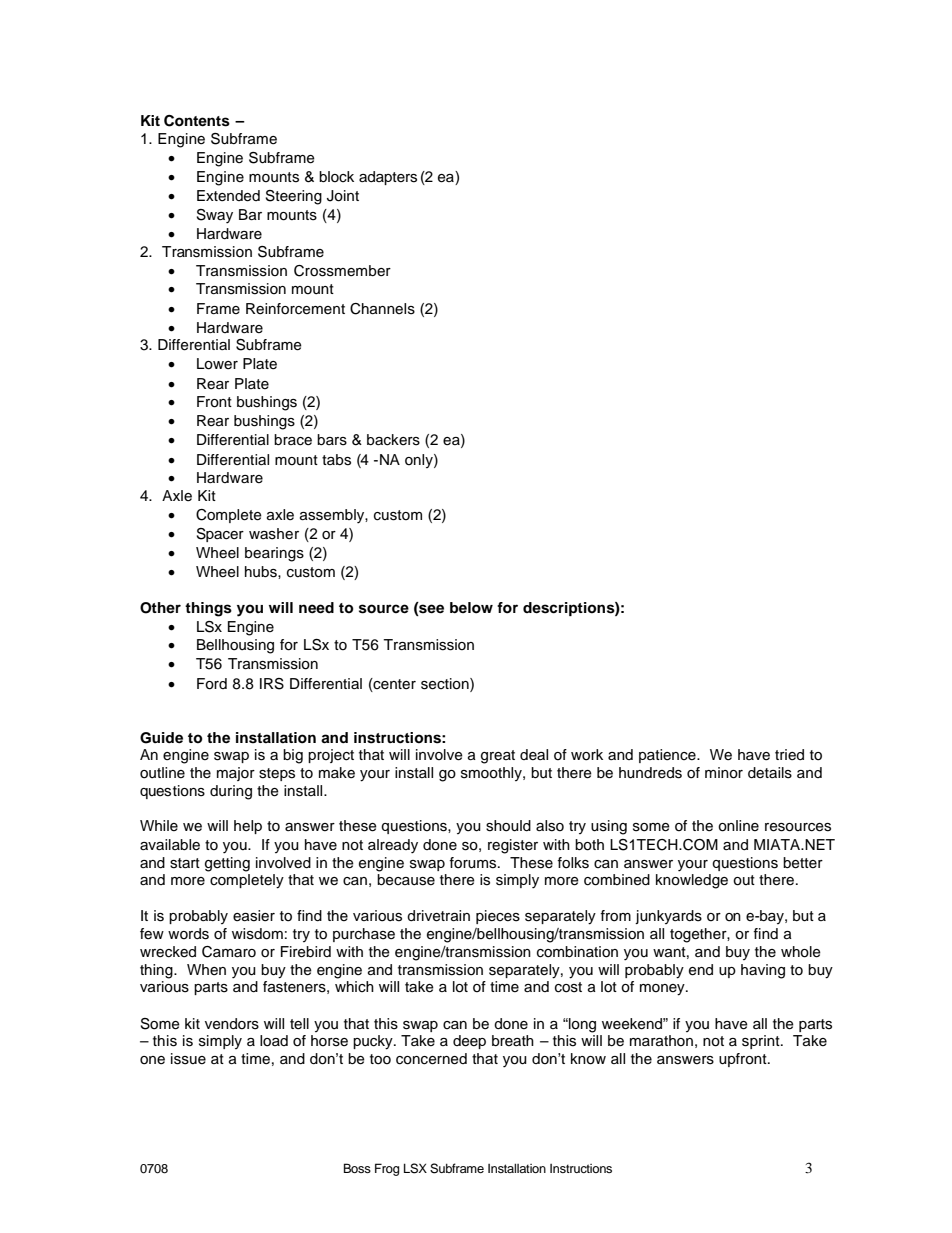 This screenshot has height=1233, width=952. I want to click on online, so click(738, 826).
